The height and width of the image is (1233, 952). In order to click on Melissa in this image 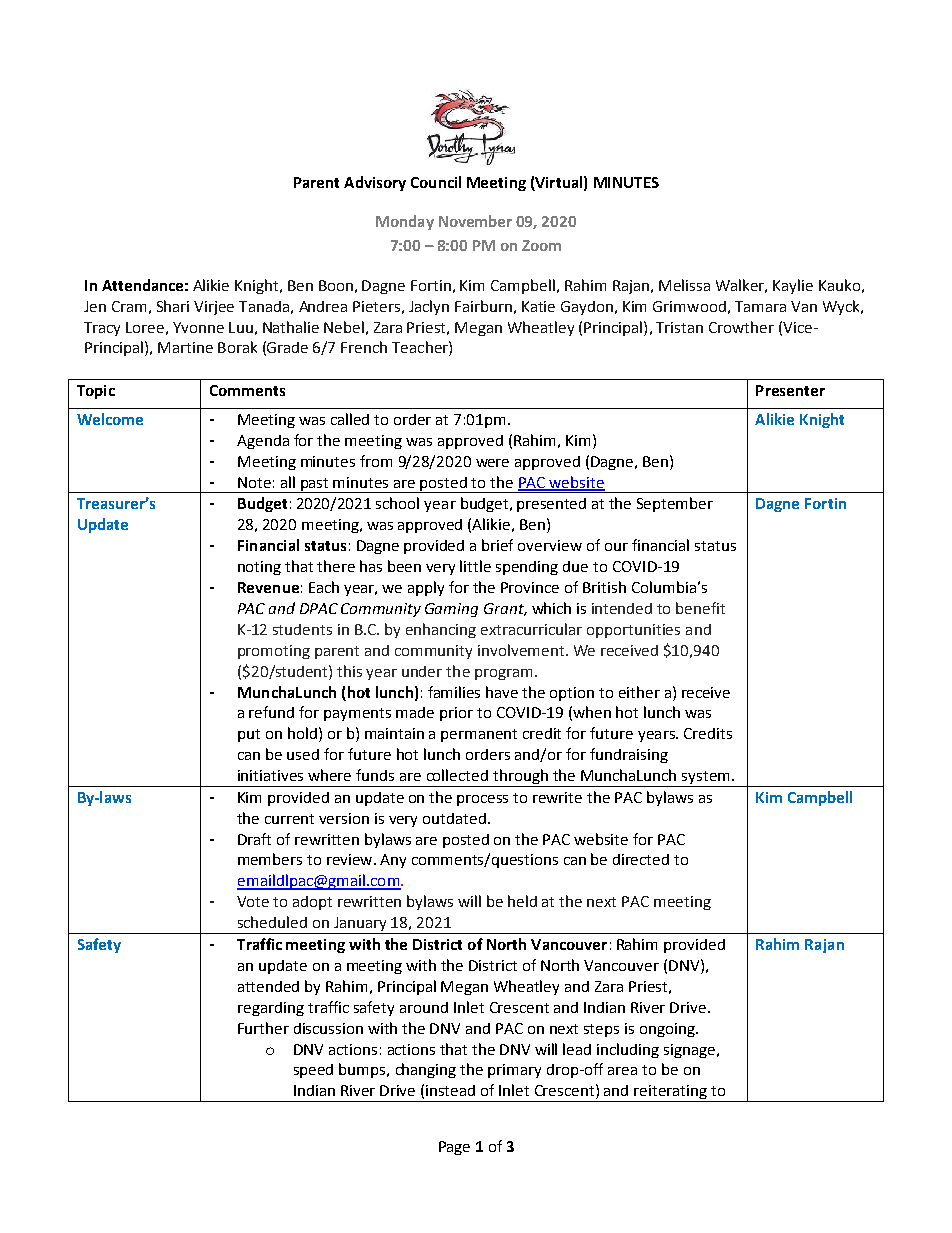, I will do `click(684, 285)`.
